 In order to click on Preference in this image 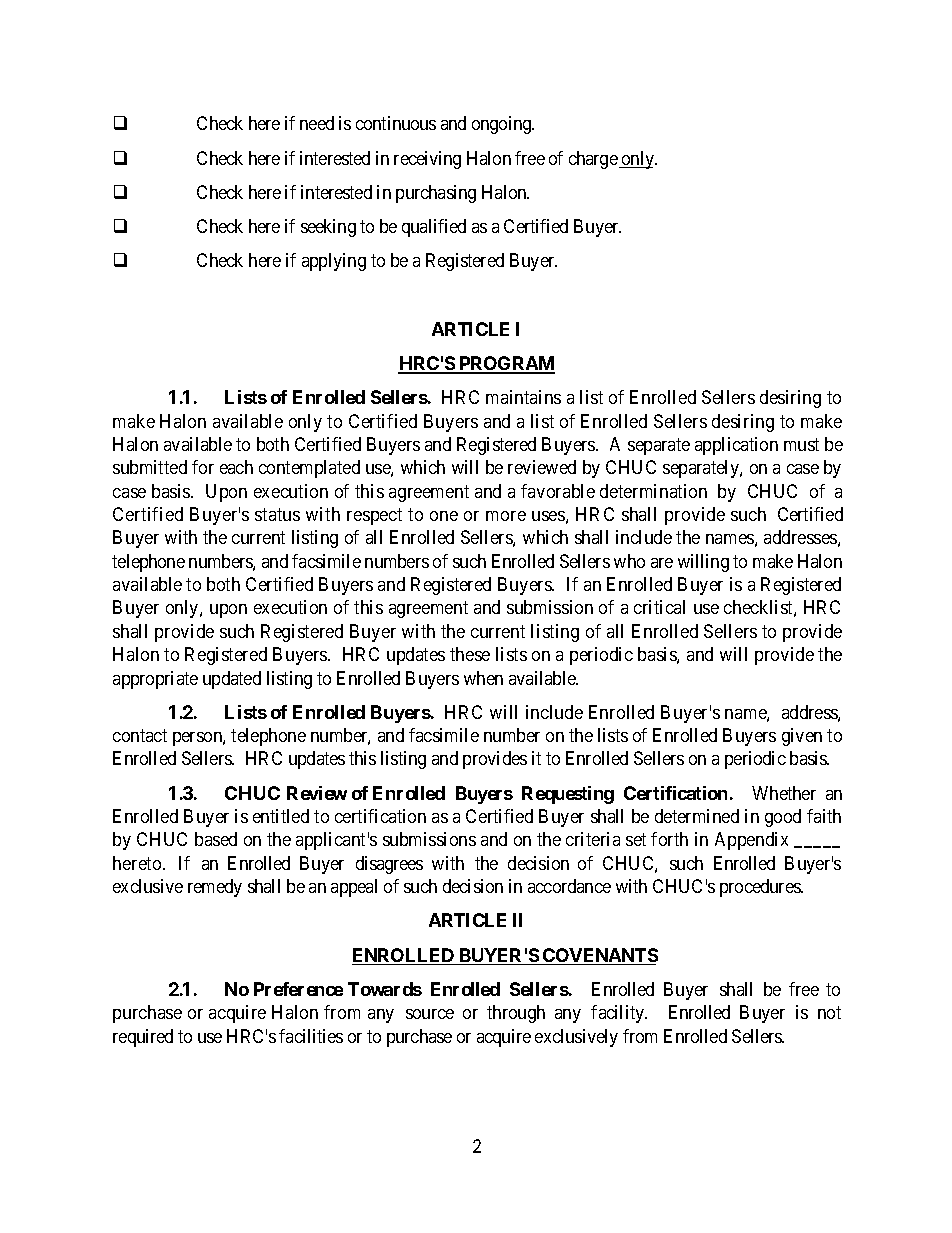, I will do `click(298, 989)`.
